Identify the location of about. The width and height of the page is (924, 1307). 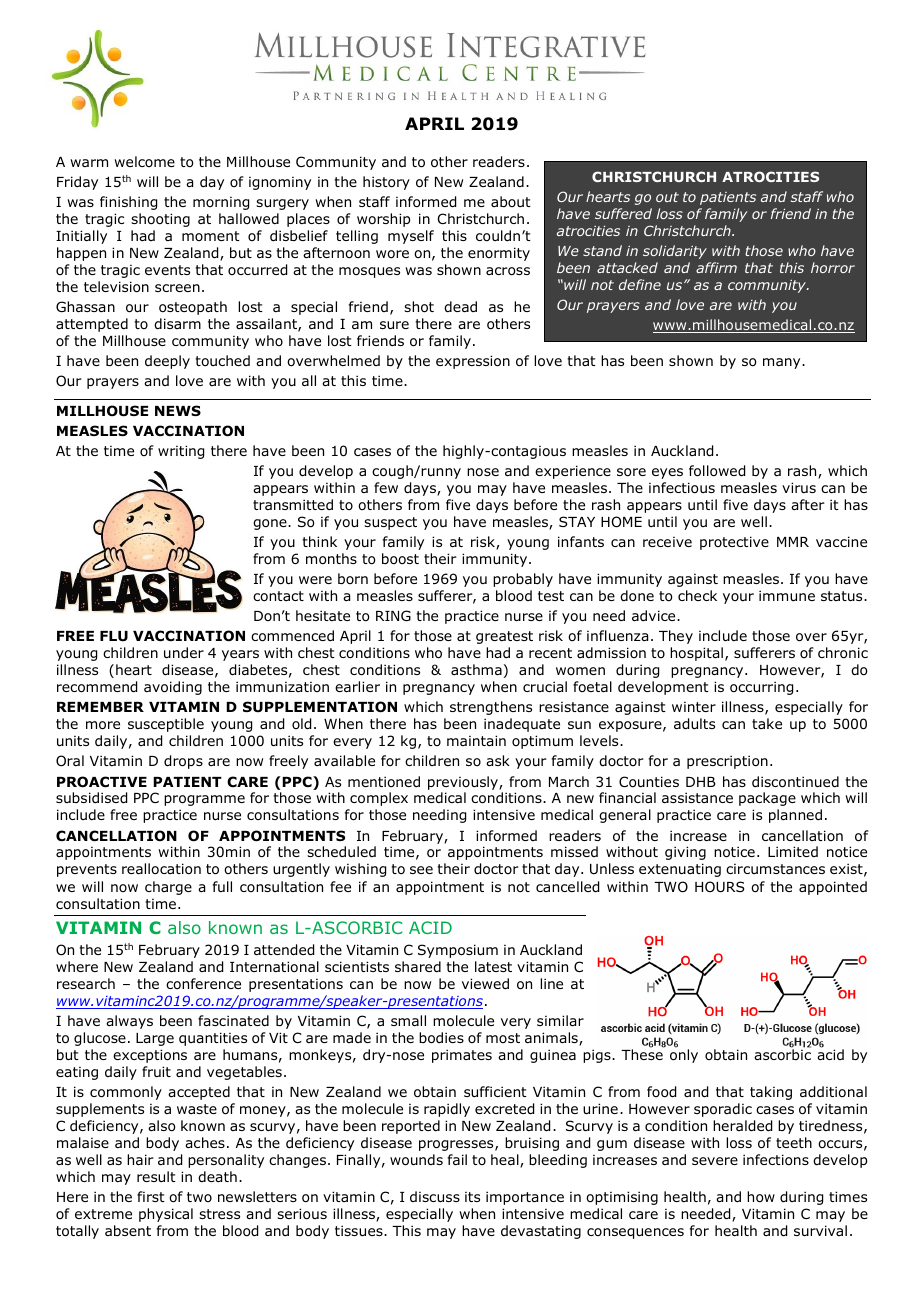
(511, 201).
